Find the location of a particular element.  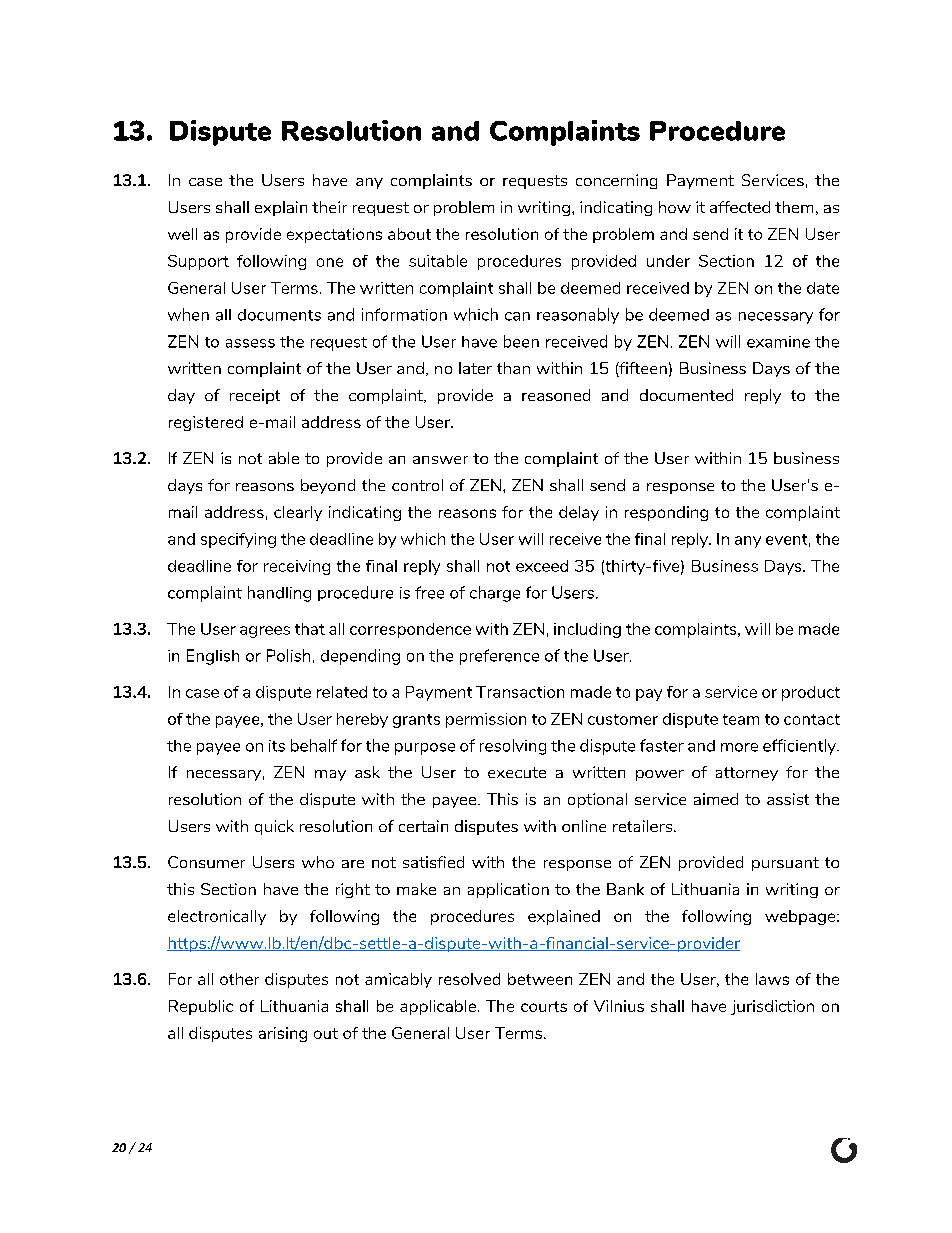

jurisdiction is located at coordinates (772, 1007).
